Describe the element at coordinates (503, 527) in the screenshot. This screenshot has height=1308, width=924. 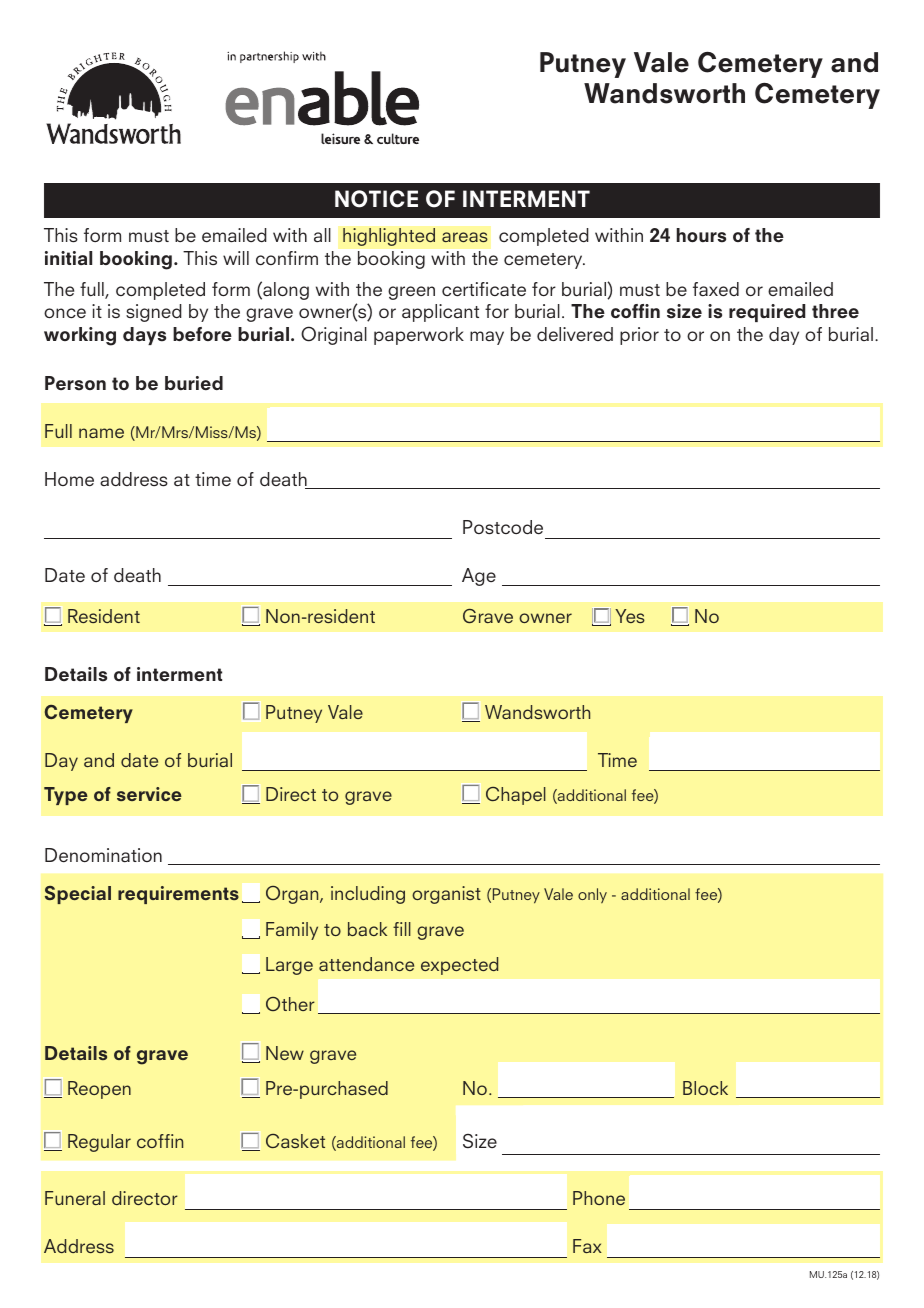
I see `Postcode` at that location.
